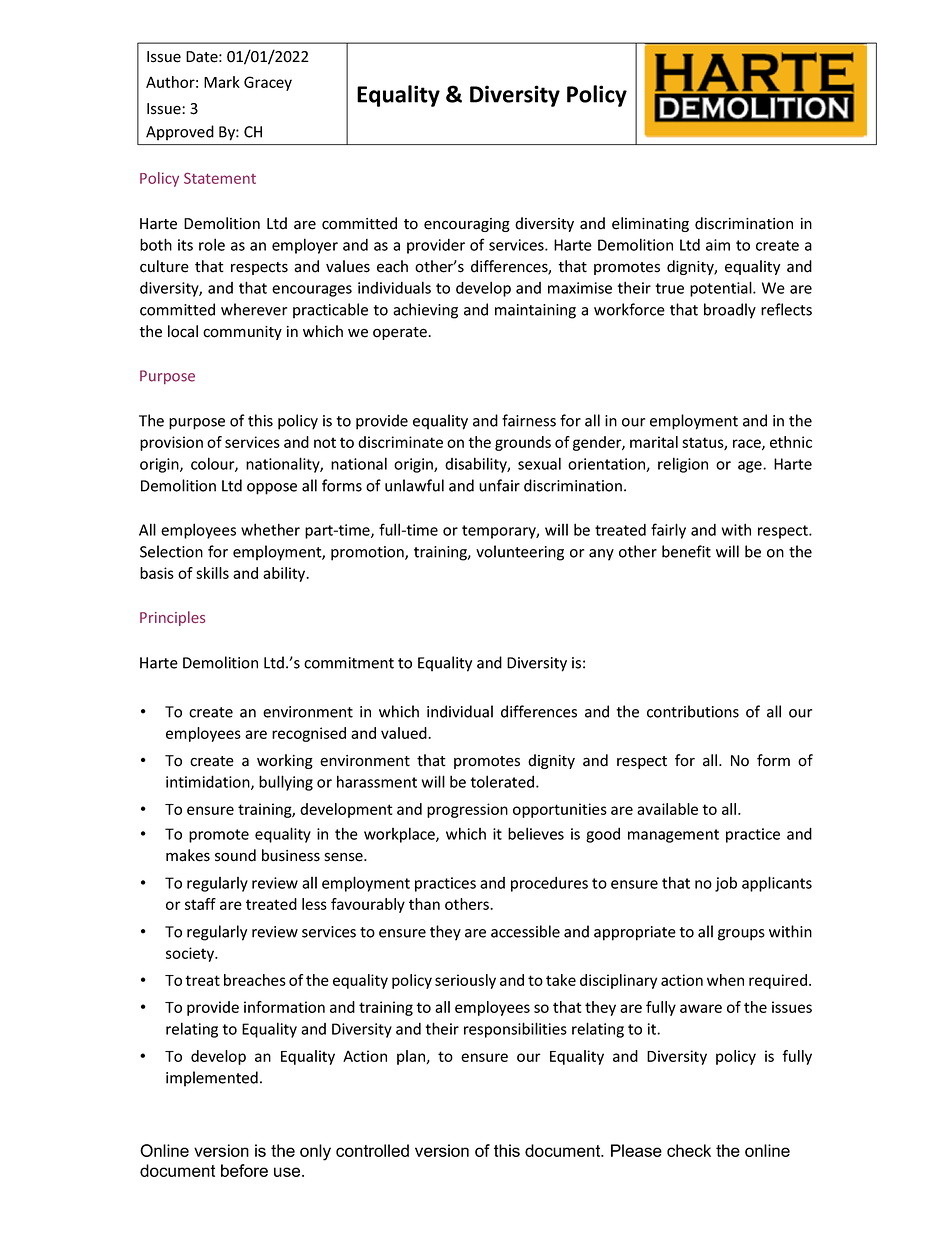  Describe the element at coordinates (520, 553) in the page. I see `volunteering` at that location.
